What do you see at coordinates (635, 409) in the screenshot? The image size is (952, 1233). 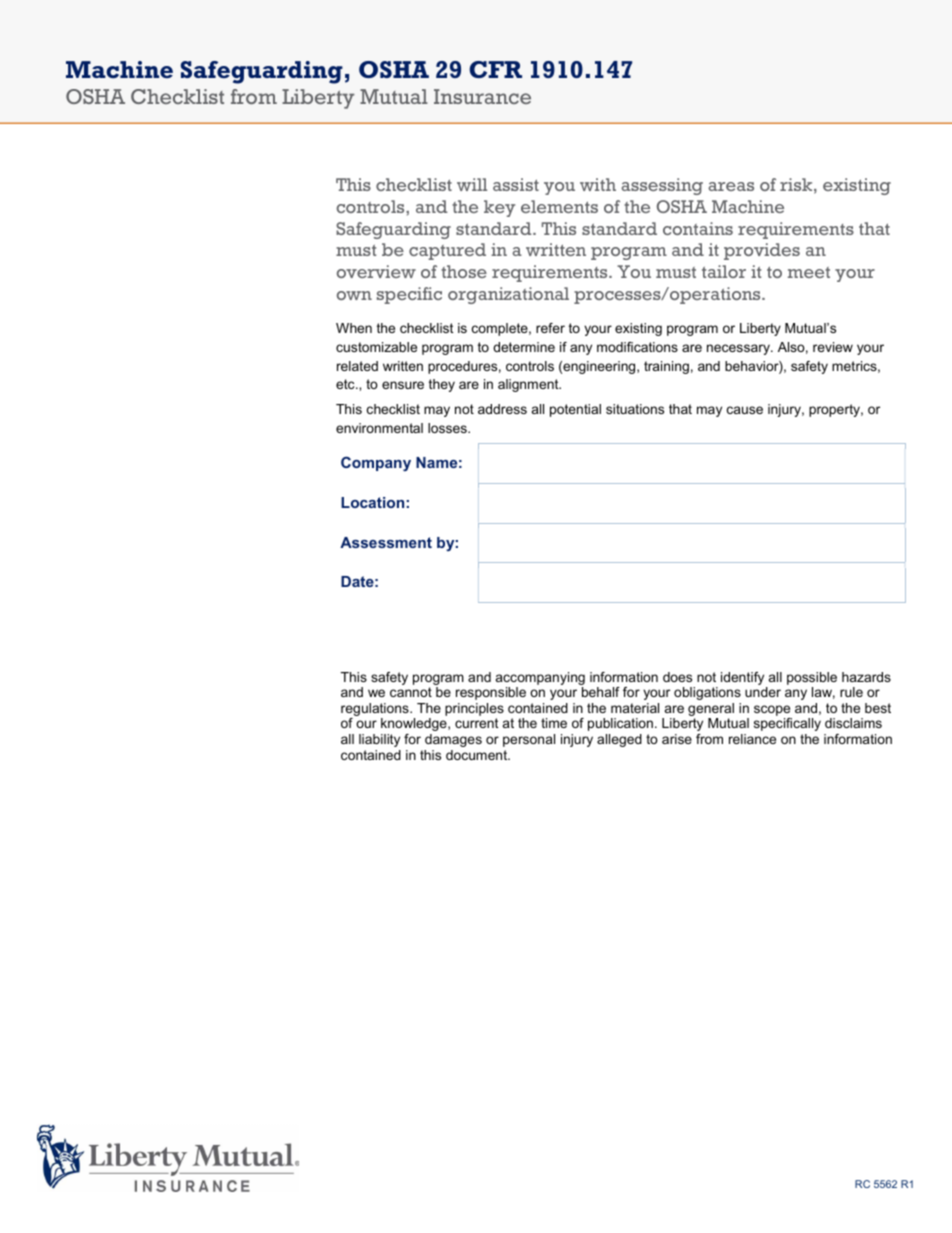 I see `situations` at bounding box center [635, 409].
